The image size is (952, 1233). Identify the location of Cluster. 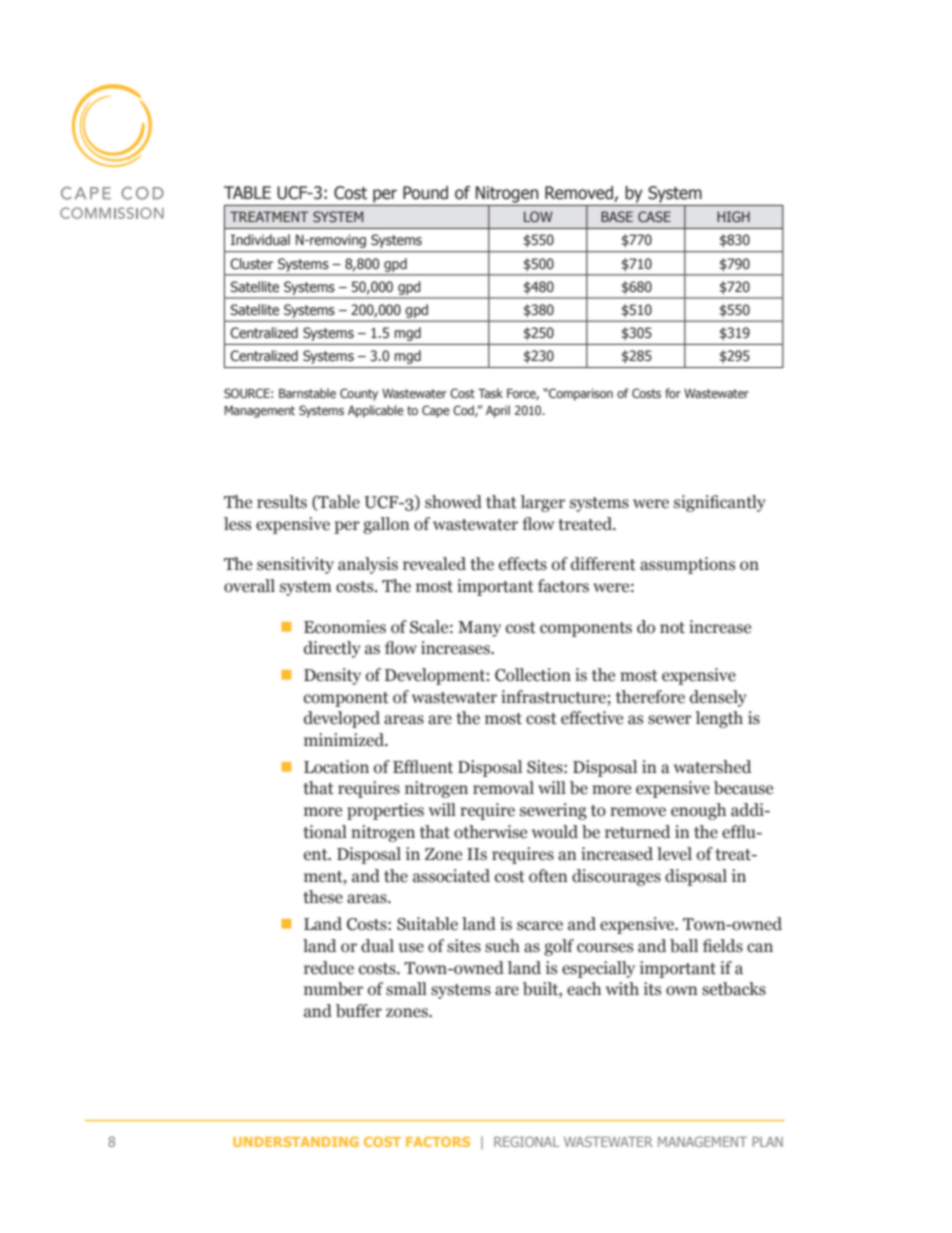
(251, 264).
